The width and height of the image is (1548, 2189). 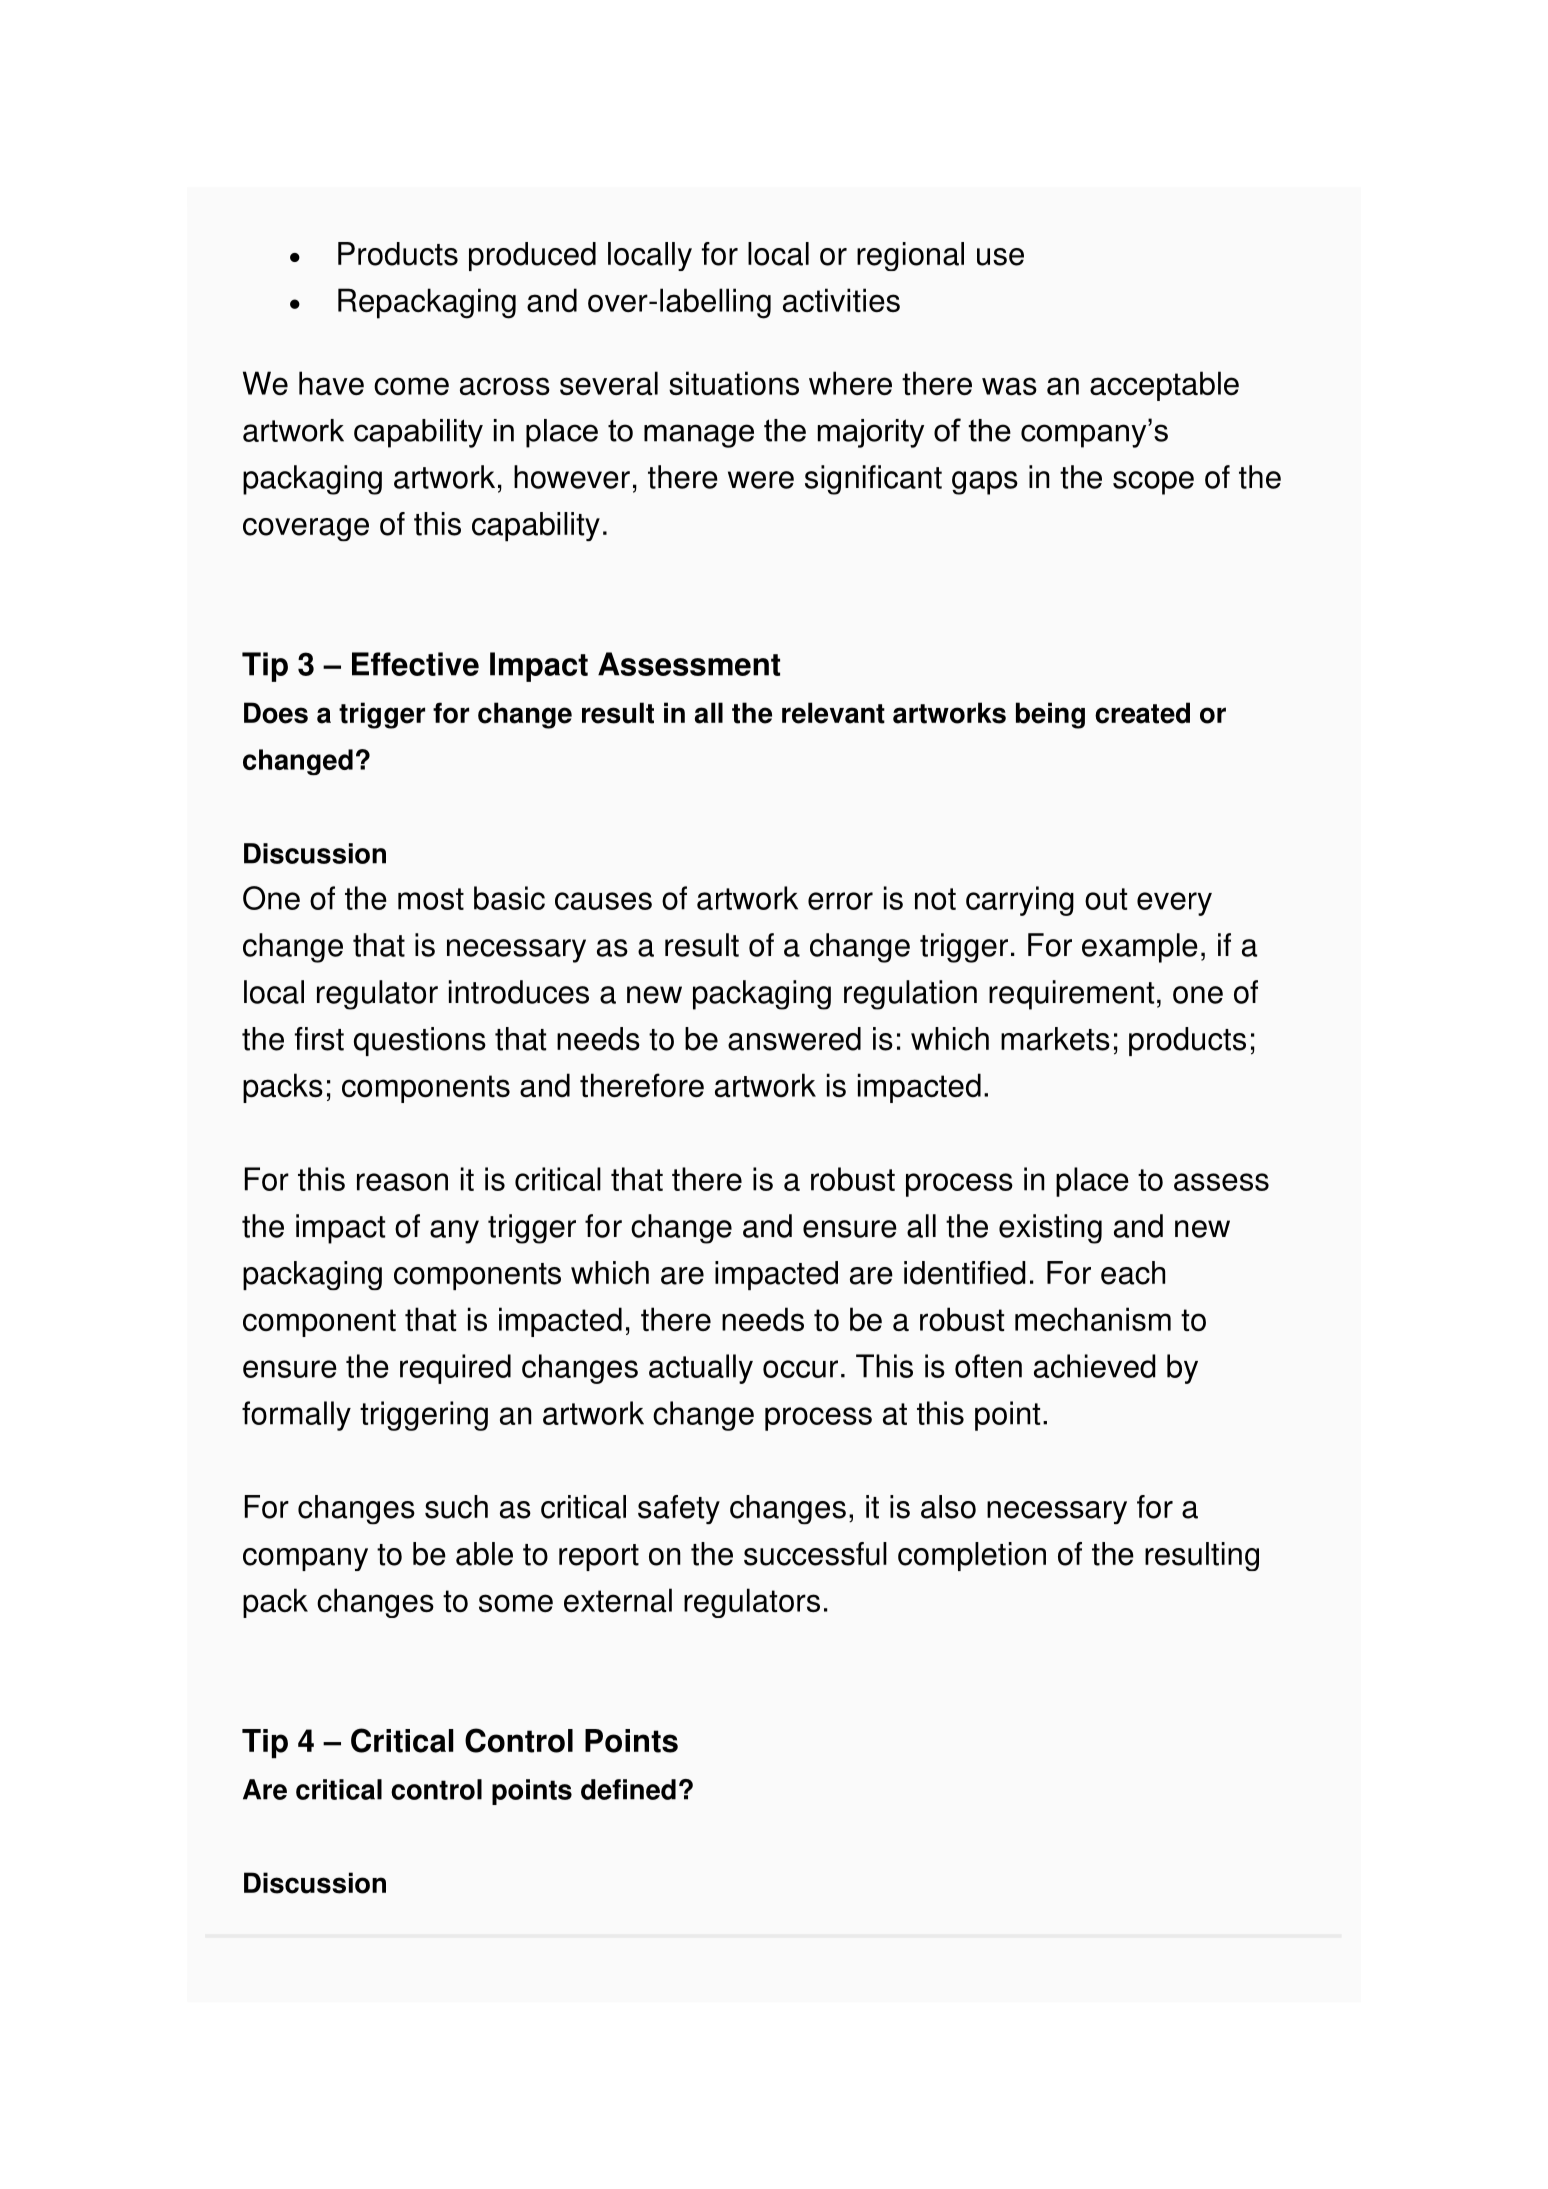 What do you see at coordinates (1009, 386) in the image?
I see `was` at bounding box center [1009, 386].
